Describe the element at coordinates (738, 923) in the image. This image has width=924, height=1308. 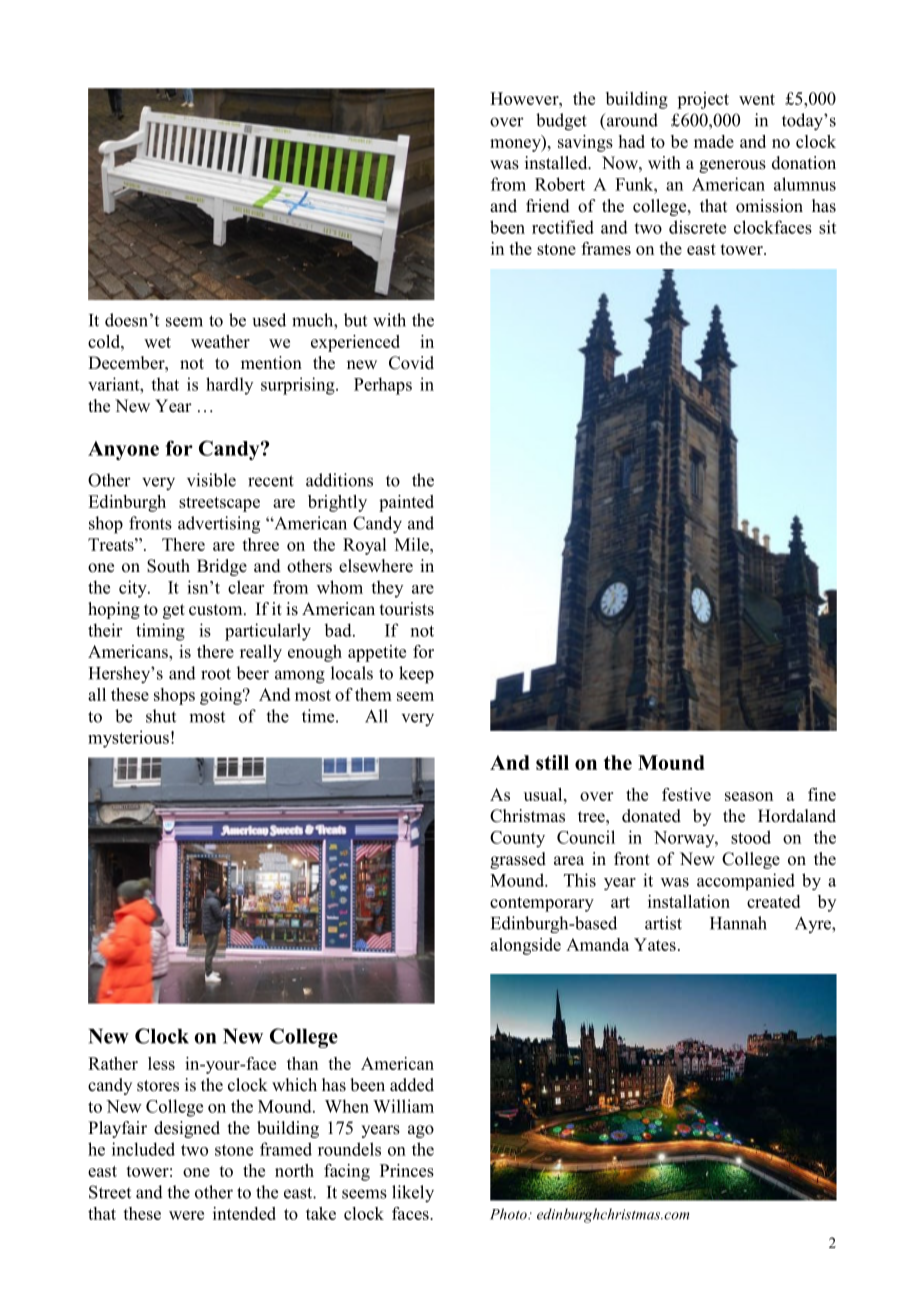
I see `Hannah` at that location.
